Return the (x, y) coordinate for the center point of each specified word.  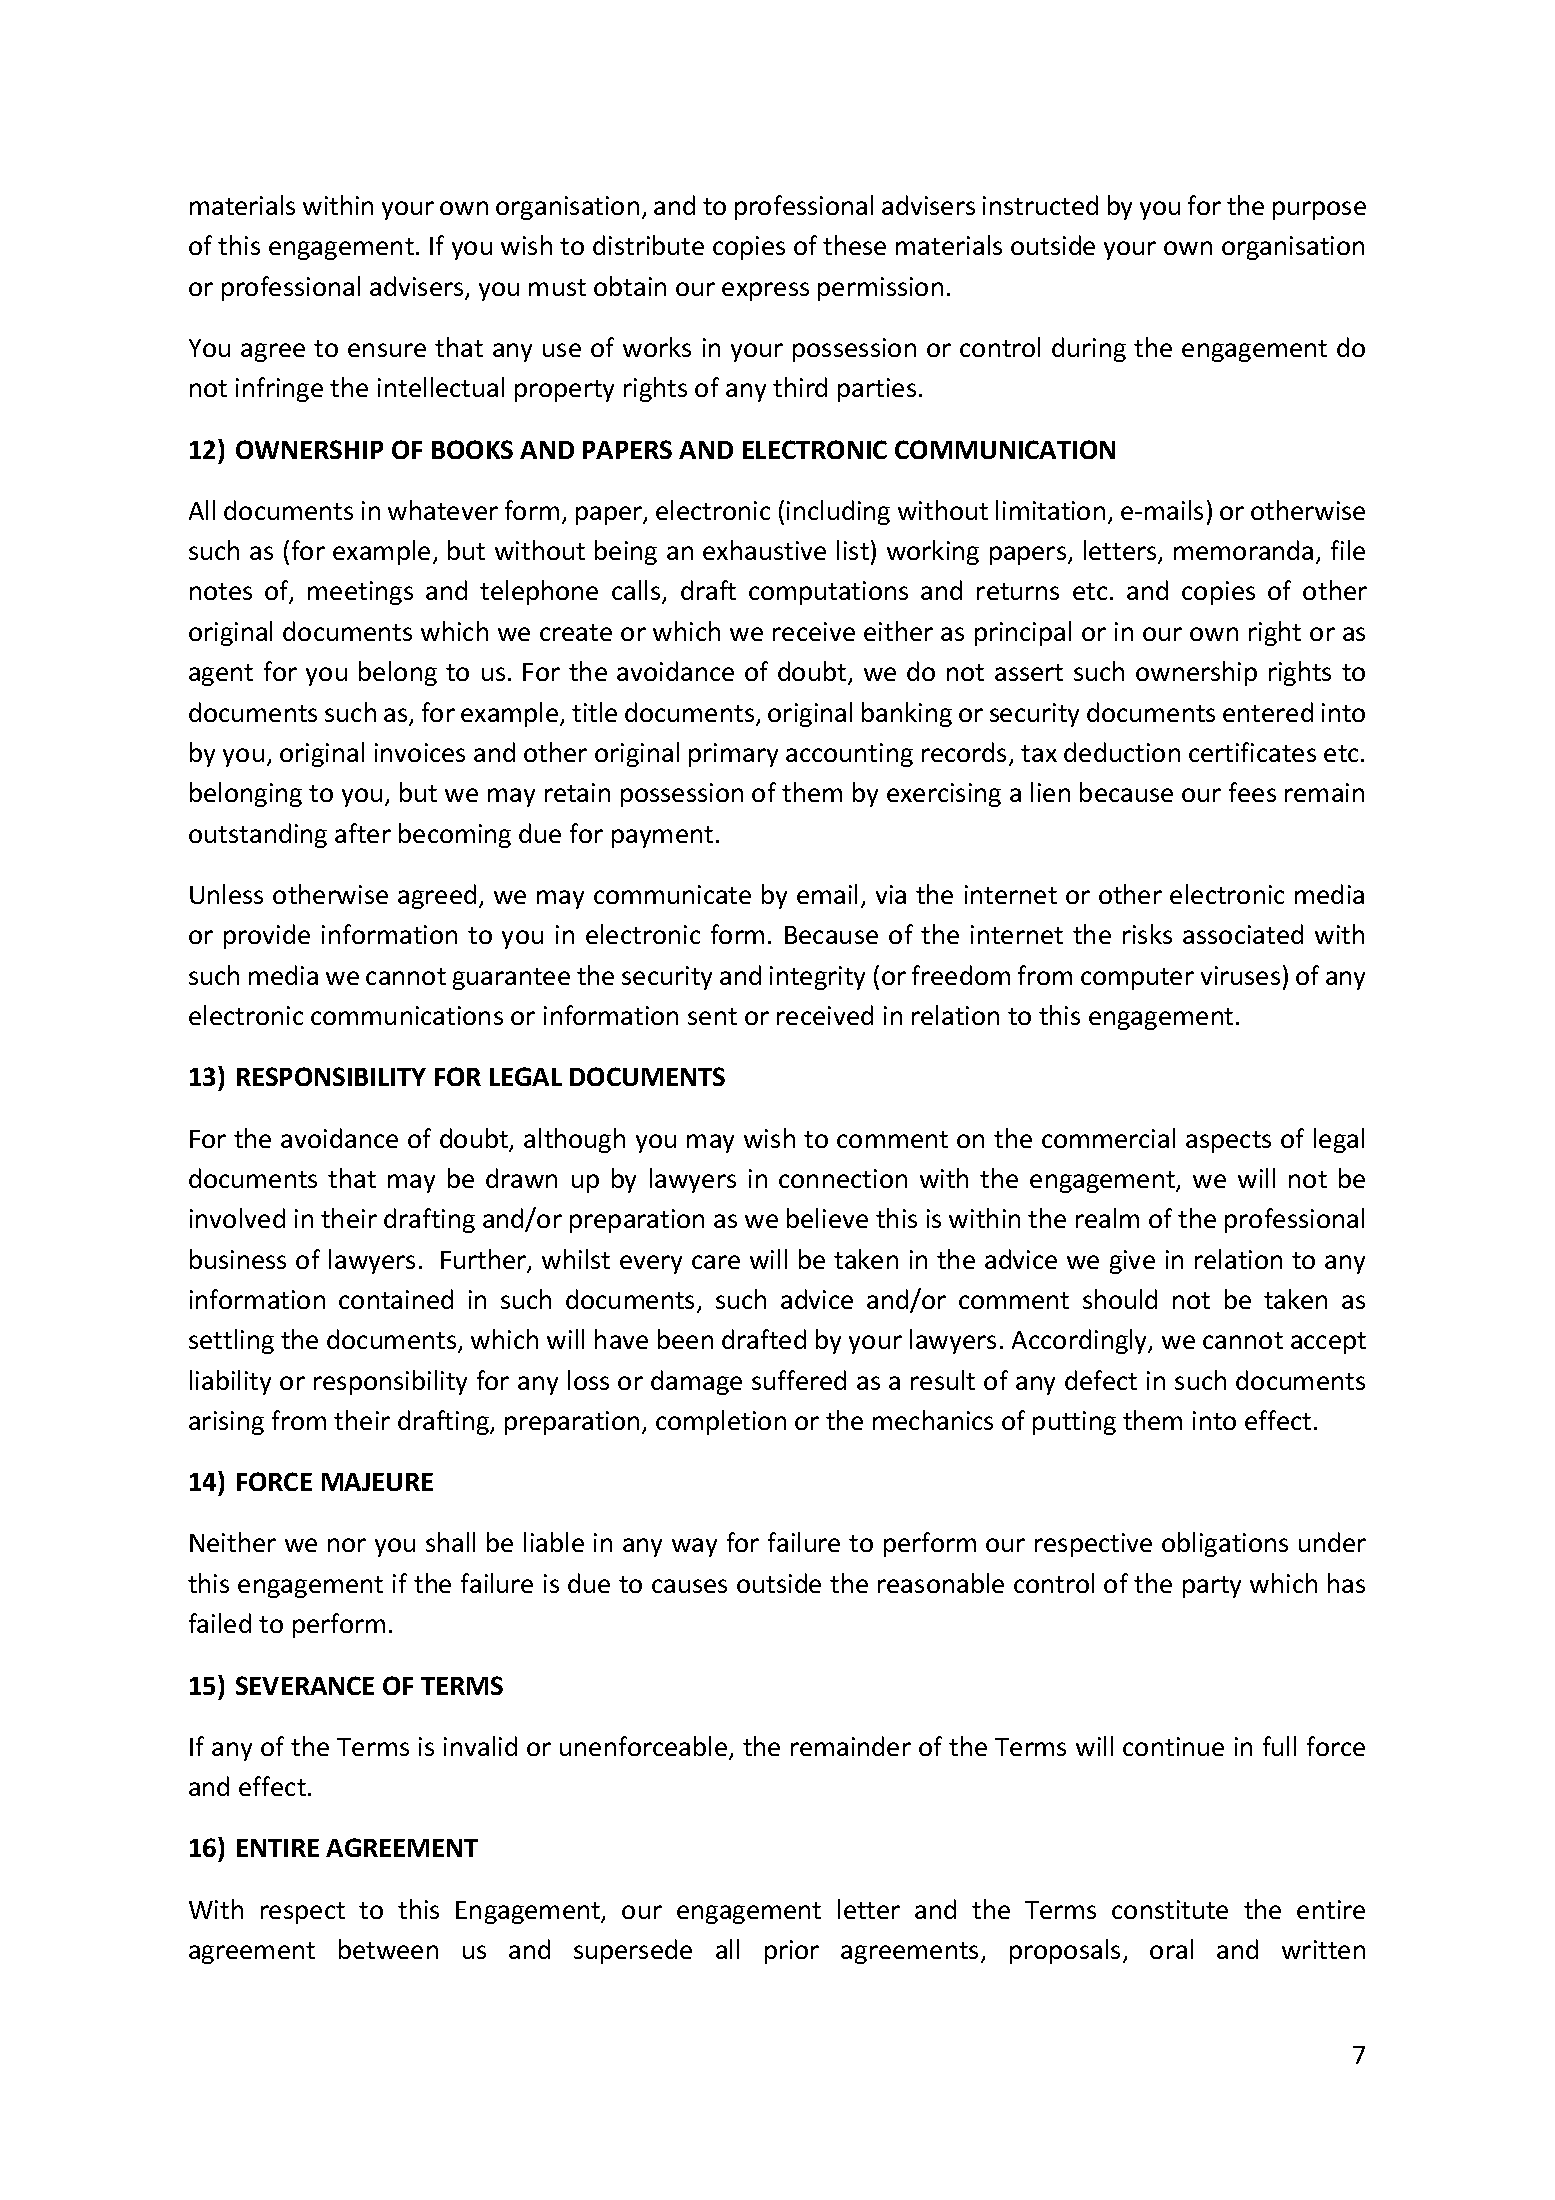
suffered (799, 1380)
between (388, 1949)
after (363, 833)
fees (1252, 792)
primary (733, 755)
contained (396, 1299)
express (765, 291)
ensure (387, 350)
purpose (1319, 210)
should (1120, 1299)
